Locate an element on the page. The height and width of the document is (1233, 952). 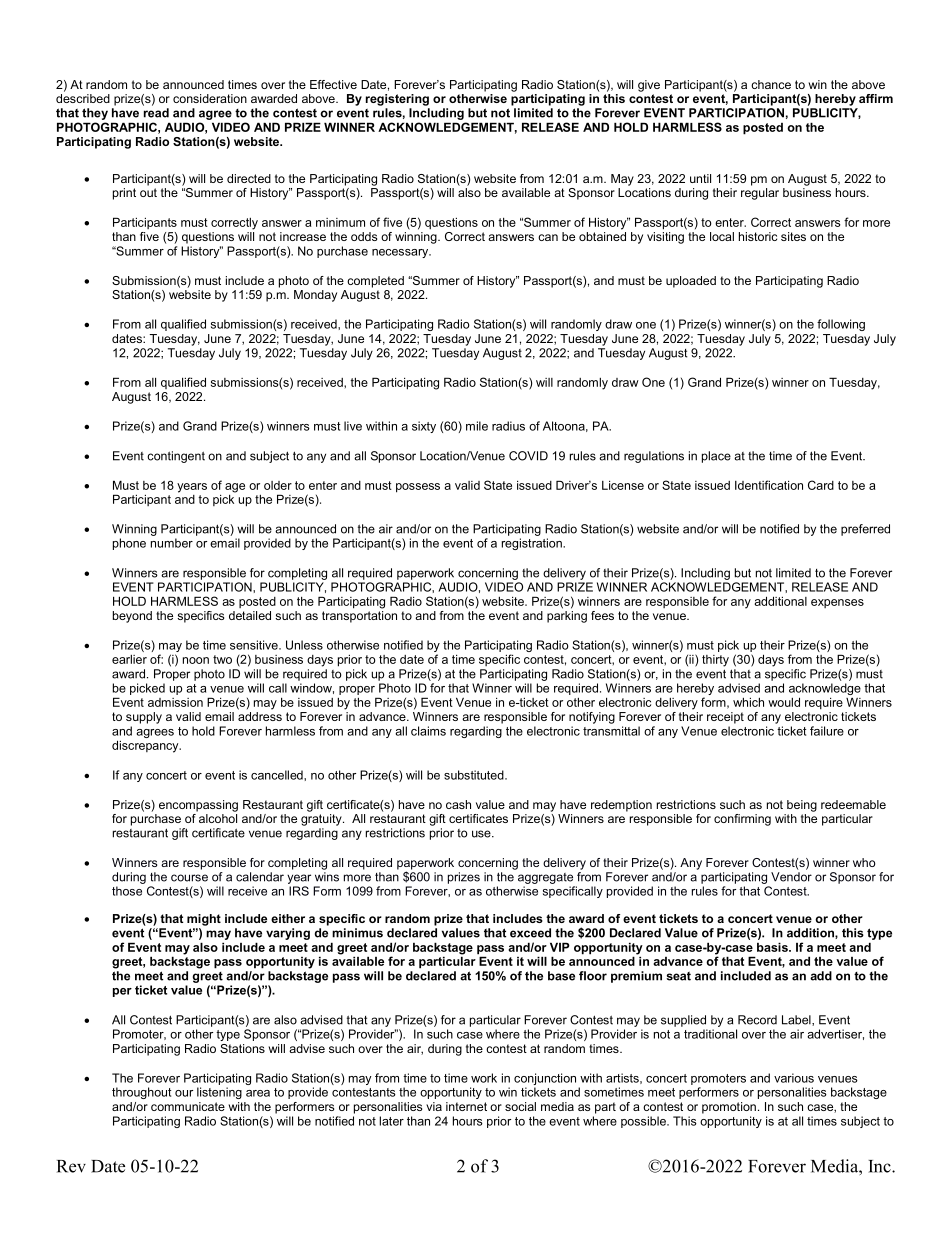
communicate is located at coordinates (188, 1106).
